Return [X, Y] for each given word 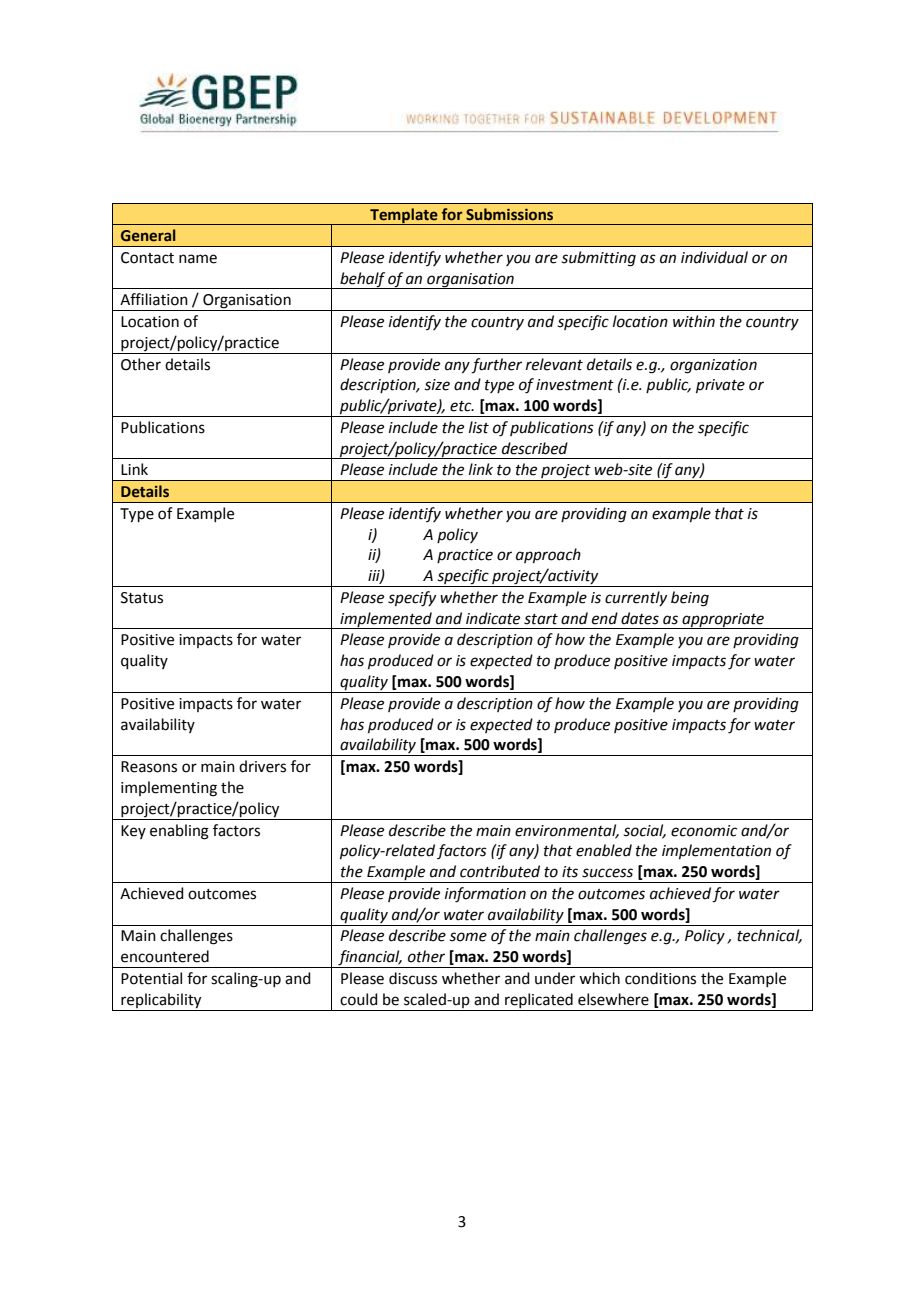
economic [704, 831]
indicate [493, 618]
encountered [165, 956]
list [479, 427]
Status [142, 598]
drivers [262, 766]
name [198, 259]
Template [404, 216]
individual [714, 257]
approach [548, 555]
